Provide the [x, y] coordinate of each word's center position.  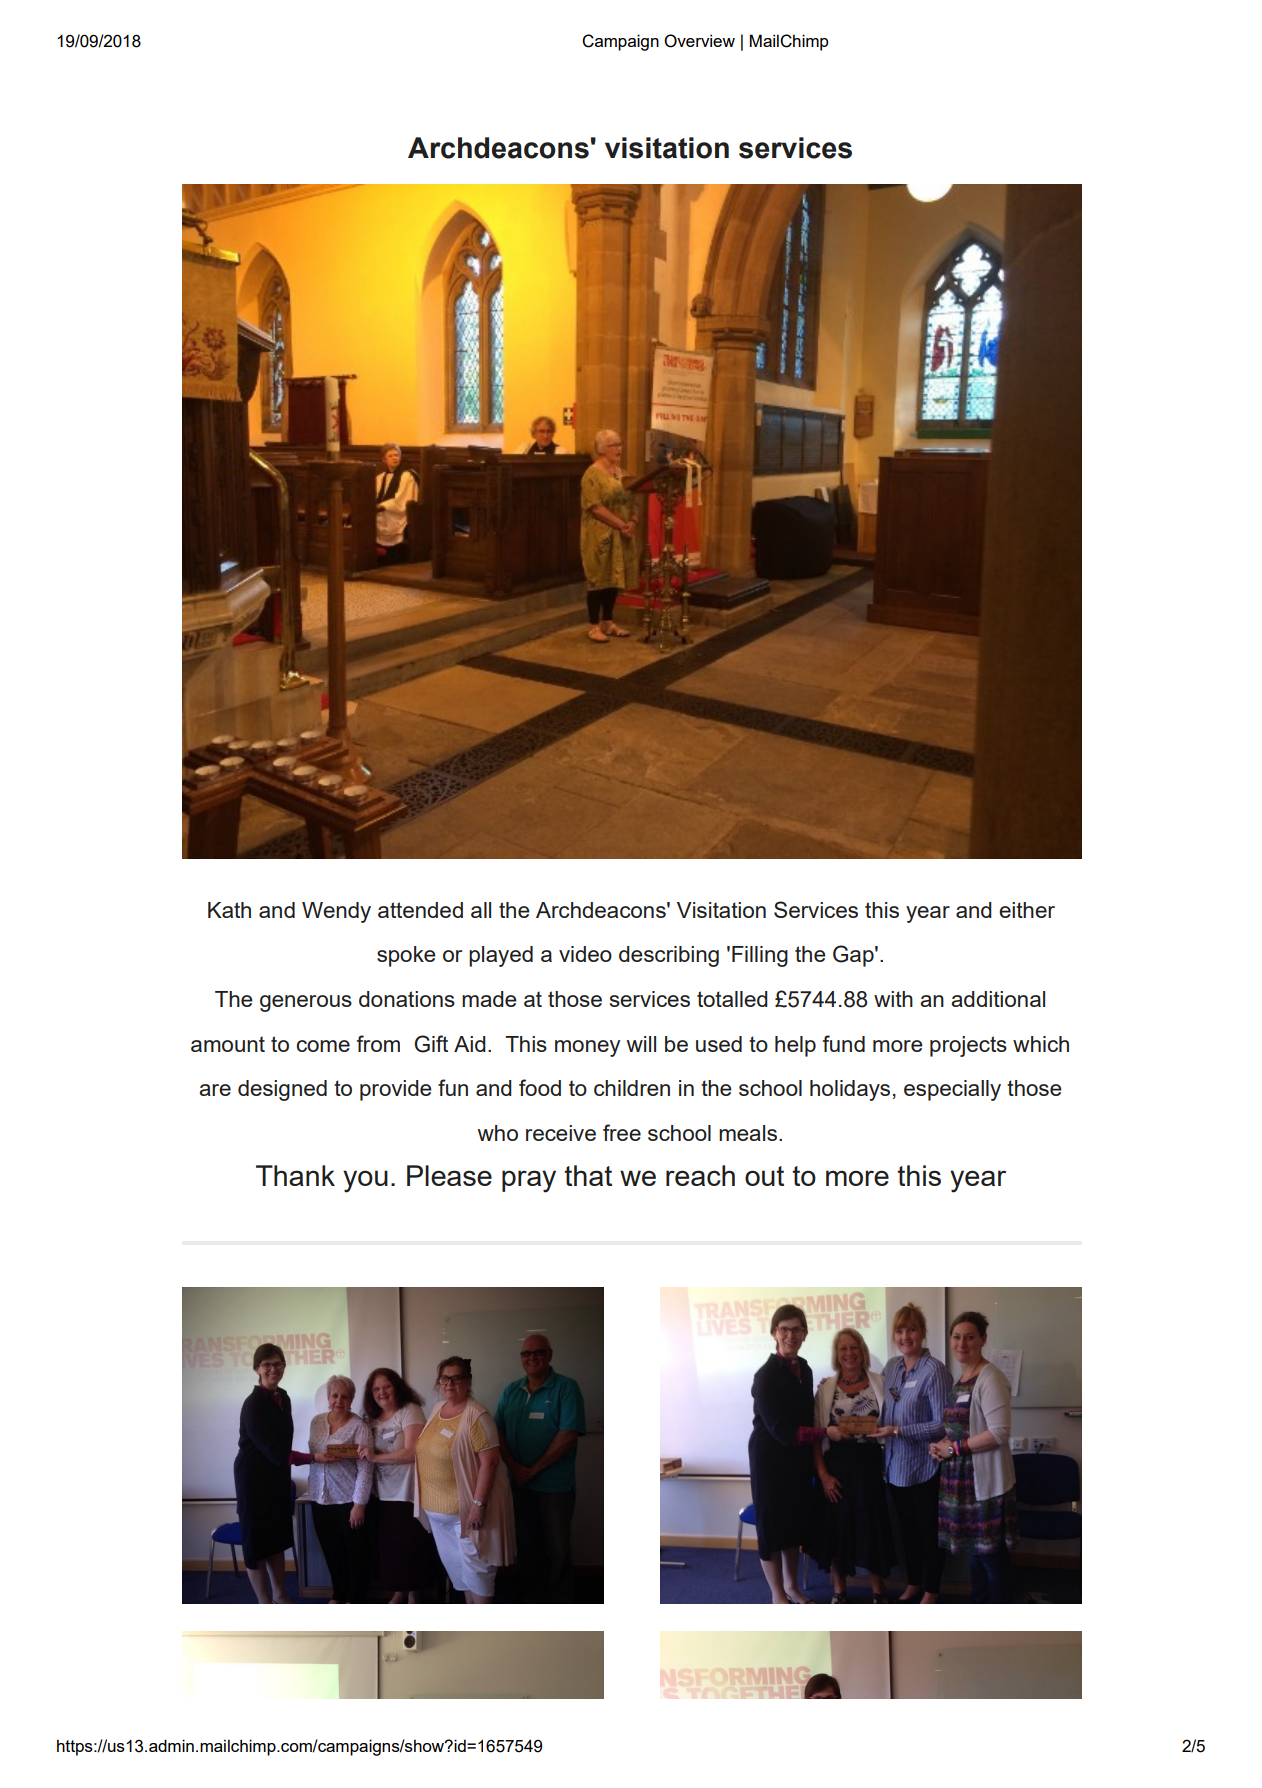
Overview [699, 41]
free [622, 1132]
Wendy [336, 912]
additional [998, 999]
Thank [295, 1175]
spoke [406, 956]
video [585, 954]
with [893, 999]
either [1027, 910]
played [501, 956]
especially [952, 1090]
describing [669, 956]
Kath [229, 910]
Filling [760, 956]
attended [420, 910]
